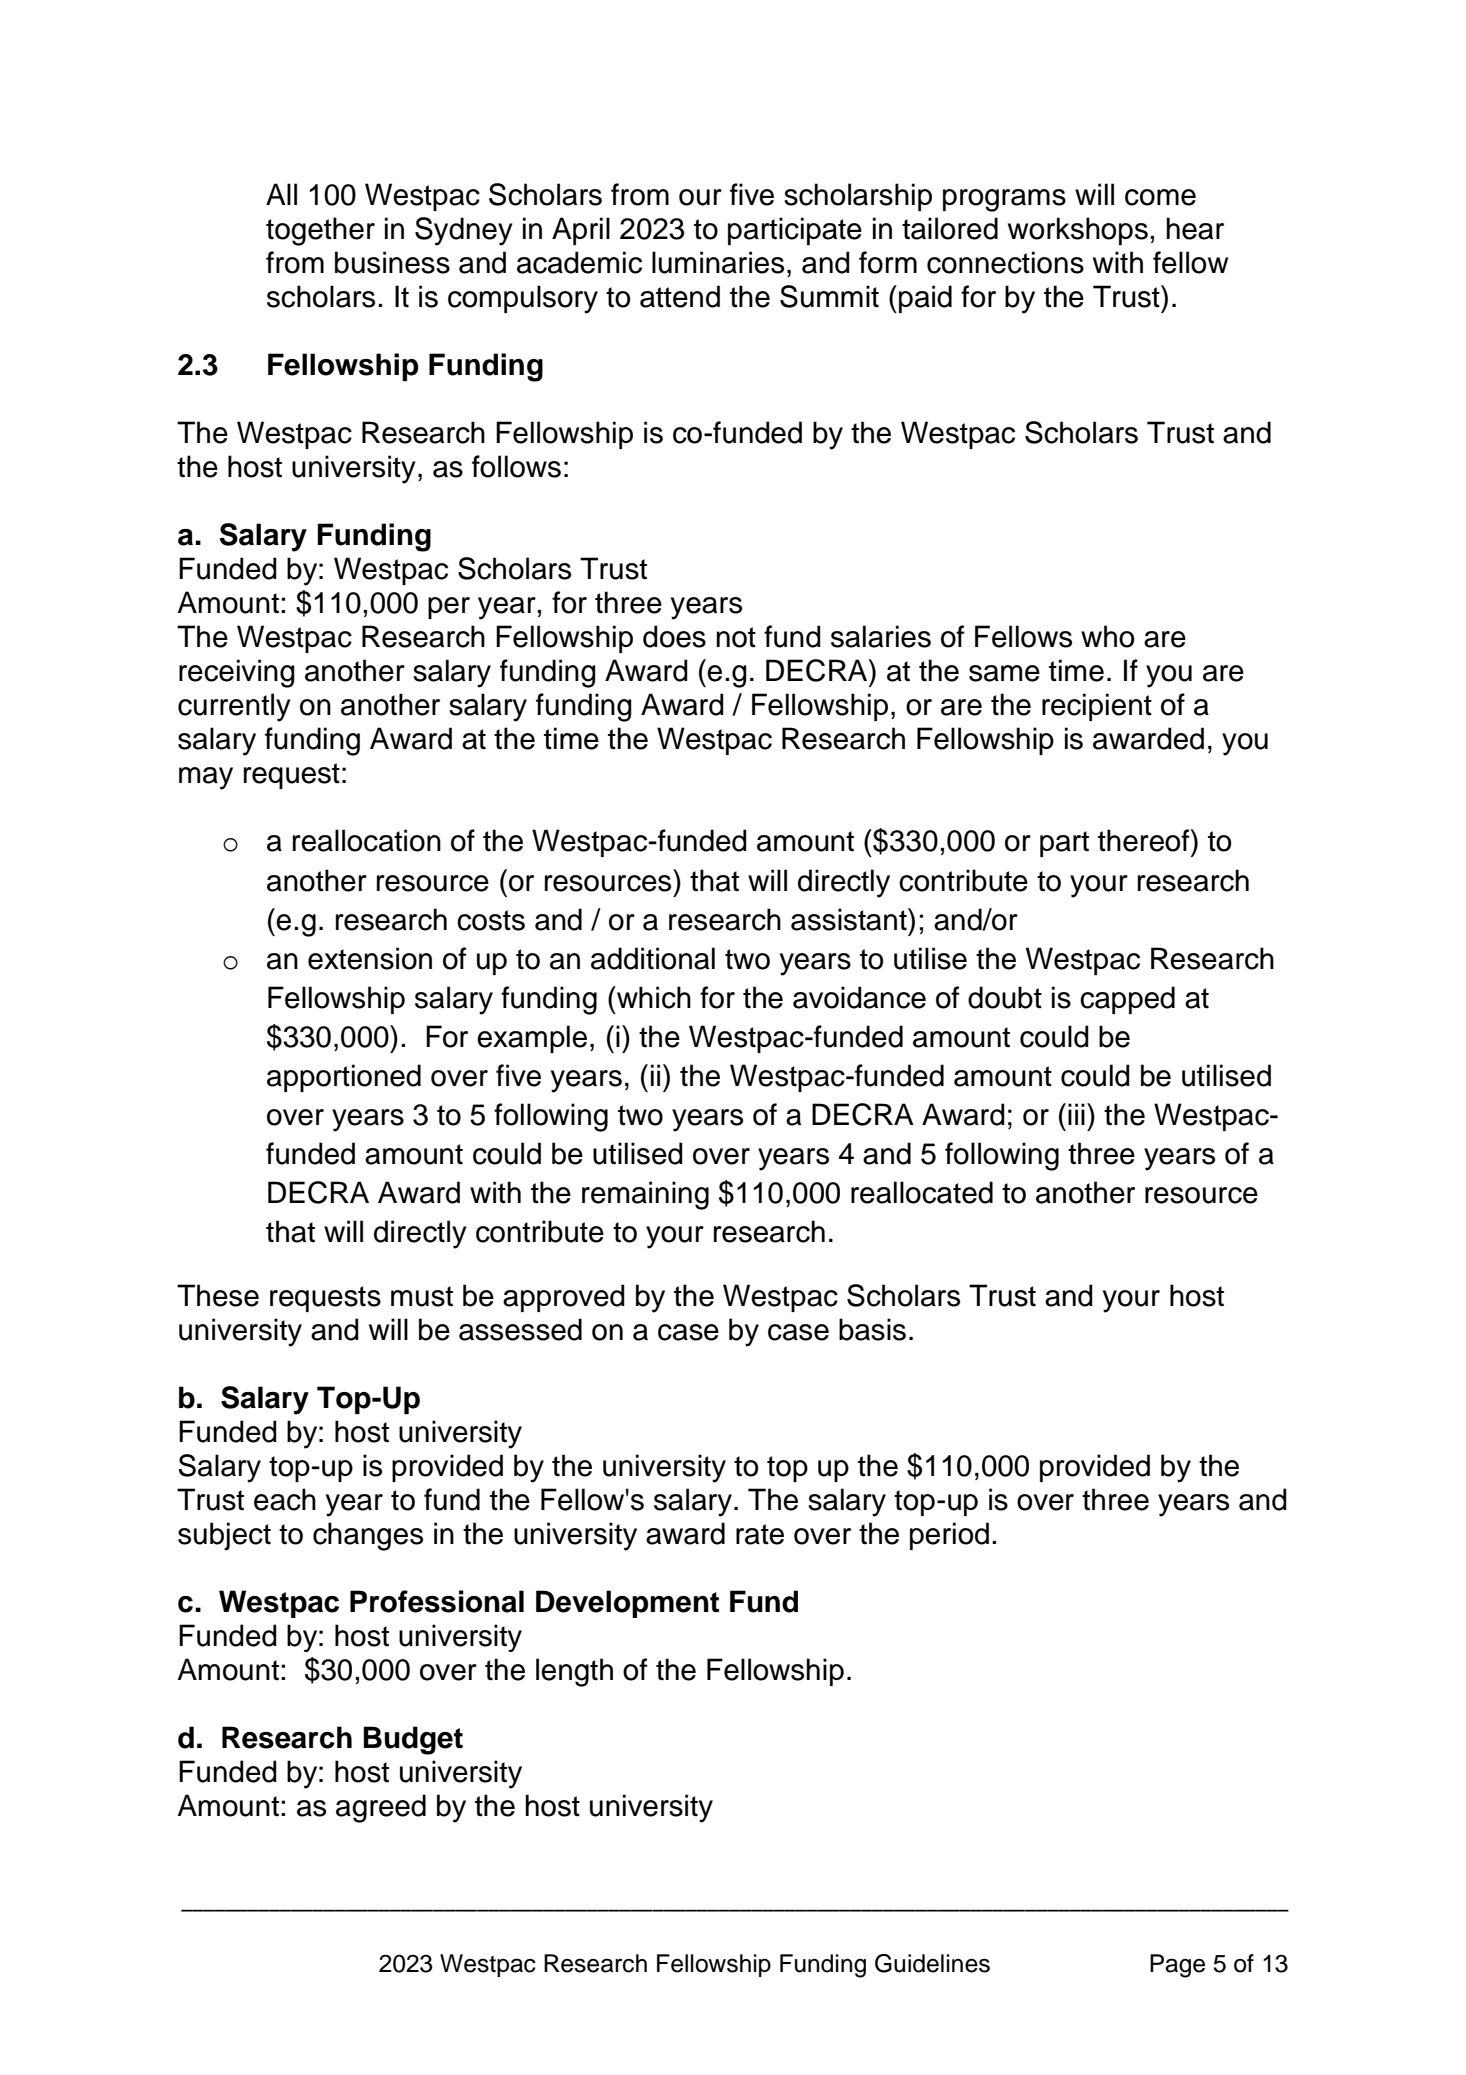 The image size is (1466, 2075). Describe the element at coordinates (1078, 231) in the screenshot. I see `workshops` at that location.
